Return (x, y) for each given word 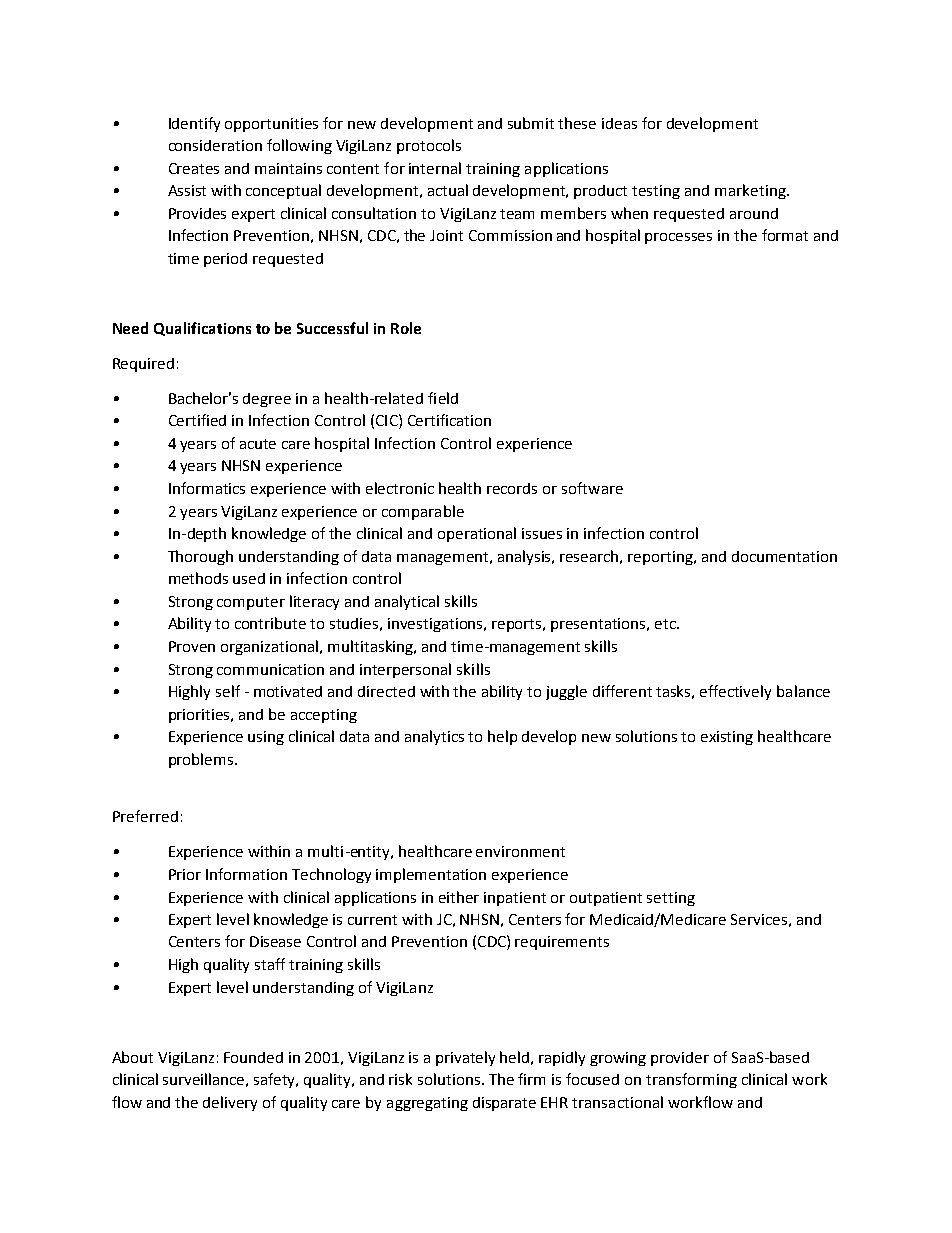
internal (435, 168)
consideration (215, 145)
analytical (407, 602)
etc (666, 624)
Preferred (145, 816)
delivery (230, 1103)
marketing (751, 191)
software (592, 488)
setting (671, 899)
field (443, 398)
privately (465, 1058)
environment (520, 851)
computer (251, 603)
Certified (197, 420)
